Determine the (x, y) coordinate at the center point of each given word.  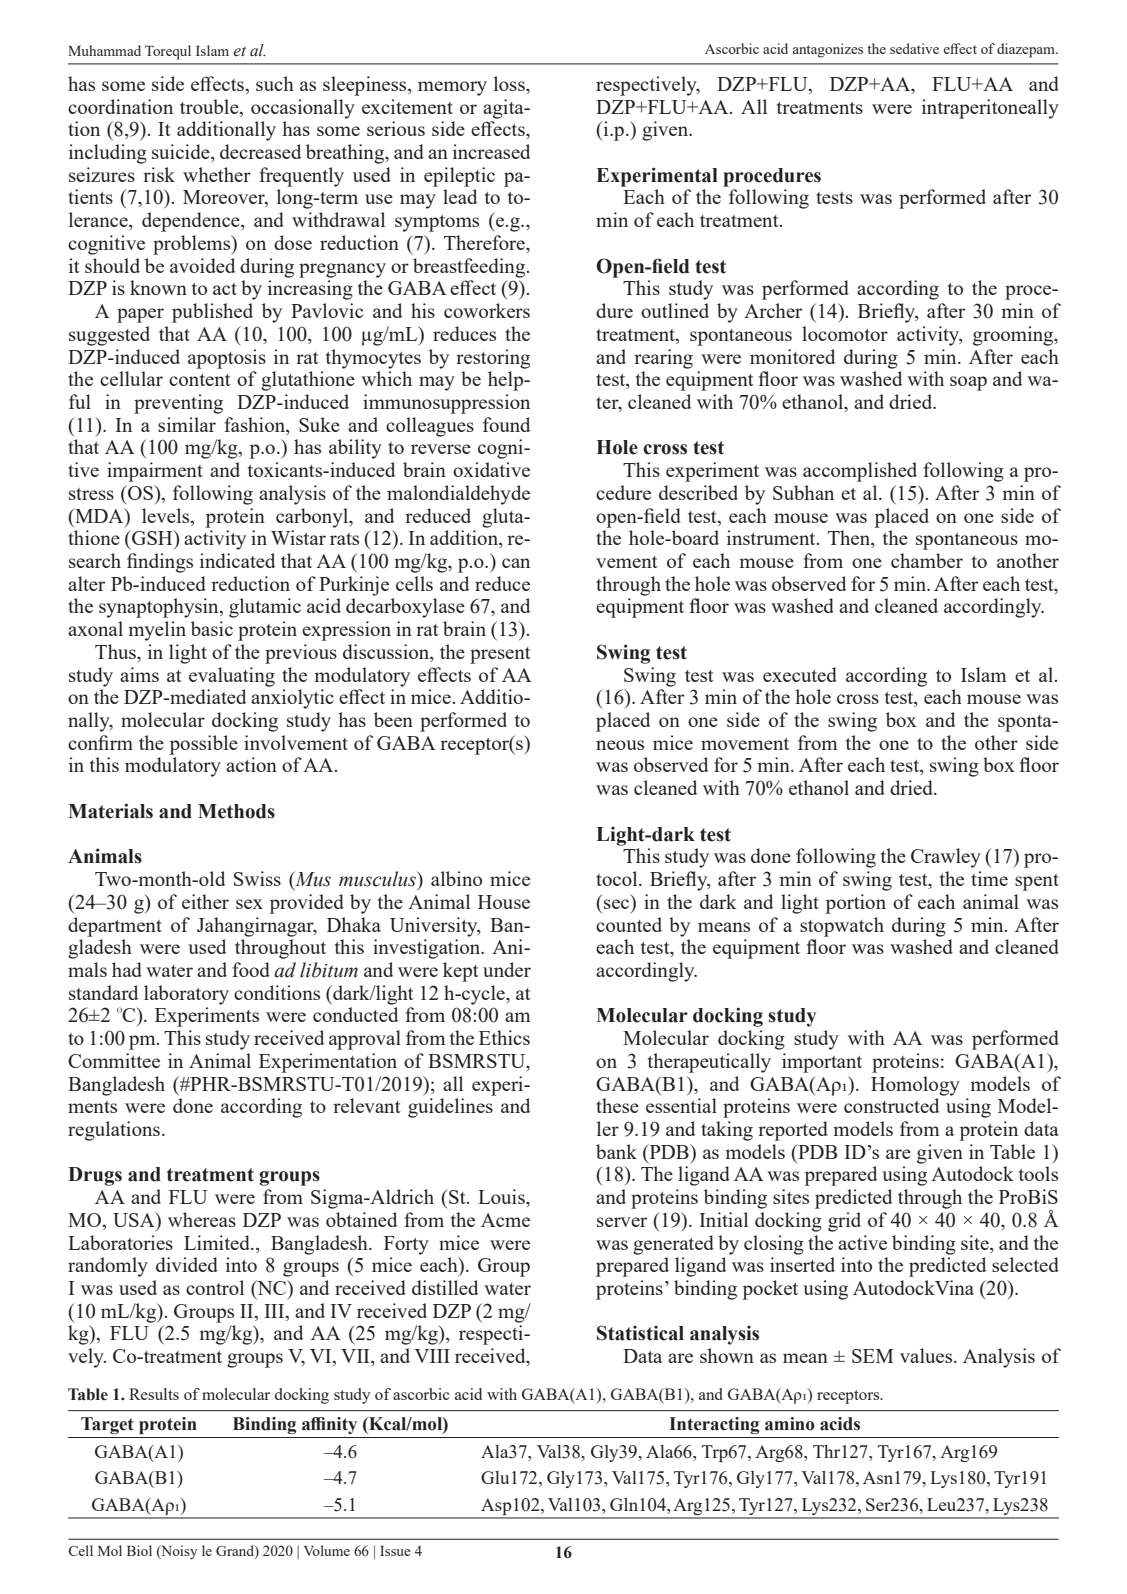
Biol (139, 1550)
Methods (236, 811)
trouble (210, 106)
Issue (395, 1551)
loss (510, 83)
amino (790, 1424)
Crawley (946, 858)
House (504, 902)
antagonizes (828, 50)
